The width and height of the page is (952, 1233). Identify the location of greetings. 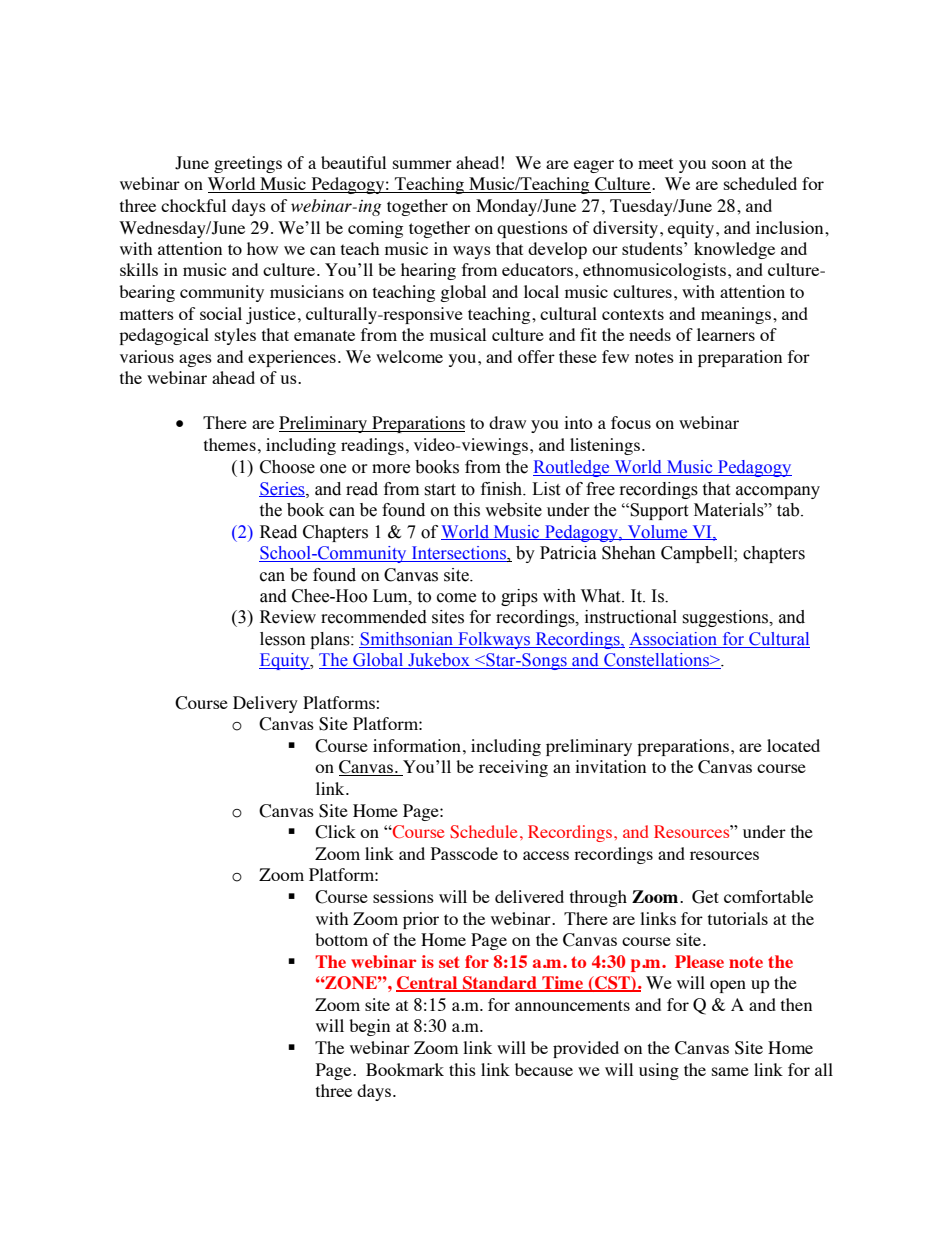
(248, 164).
